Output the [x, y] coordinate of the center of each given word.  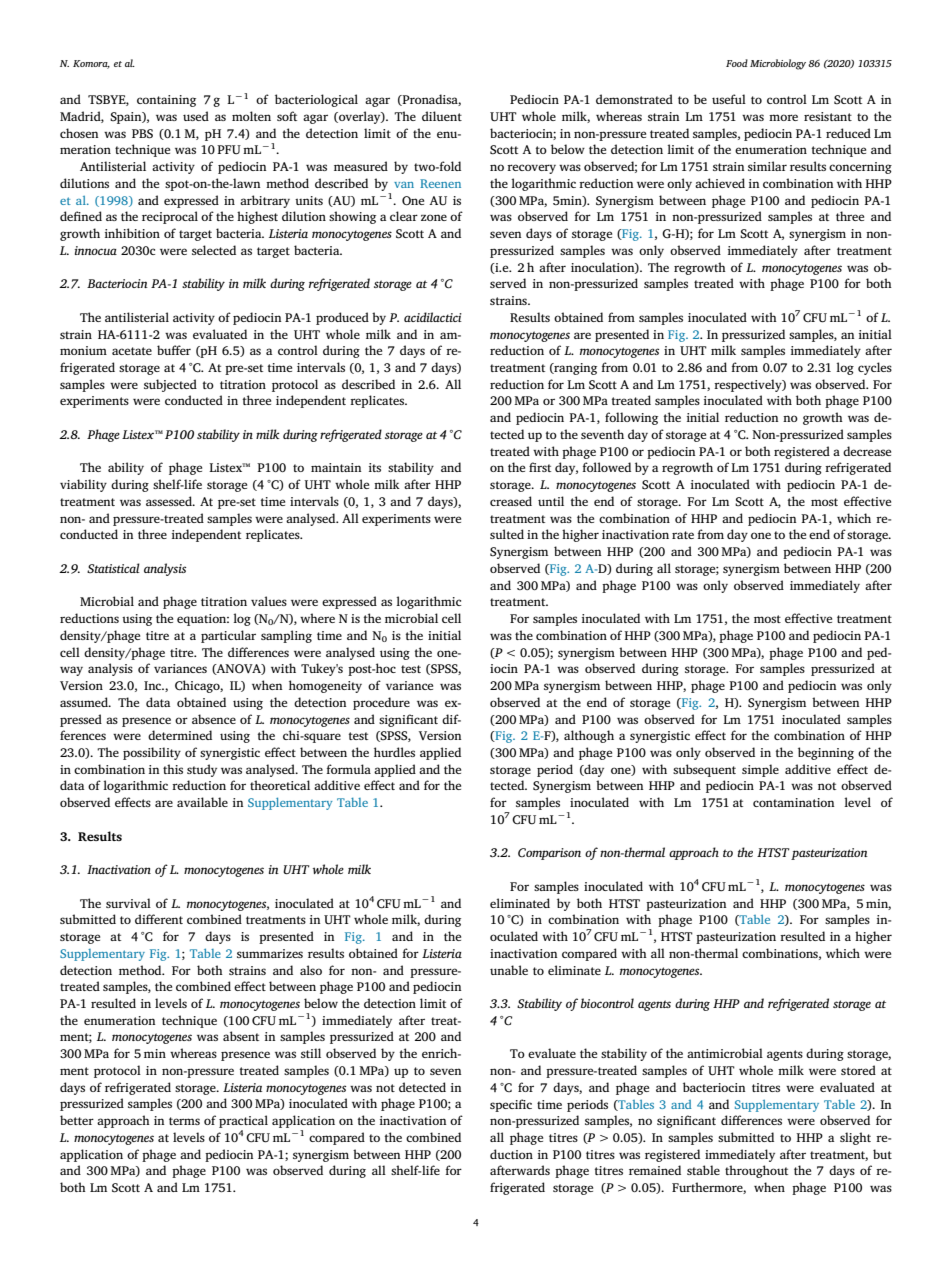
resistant [828, 116]
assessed [170, 501]
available [202, 802]
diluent [442, 116]
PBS [142, 134]
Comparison [549, 854]
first [540, 467]
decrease [867, 451]
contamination [794, 802]
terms [184, 1121]
